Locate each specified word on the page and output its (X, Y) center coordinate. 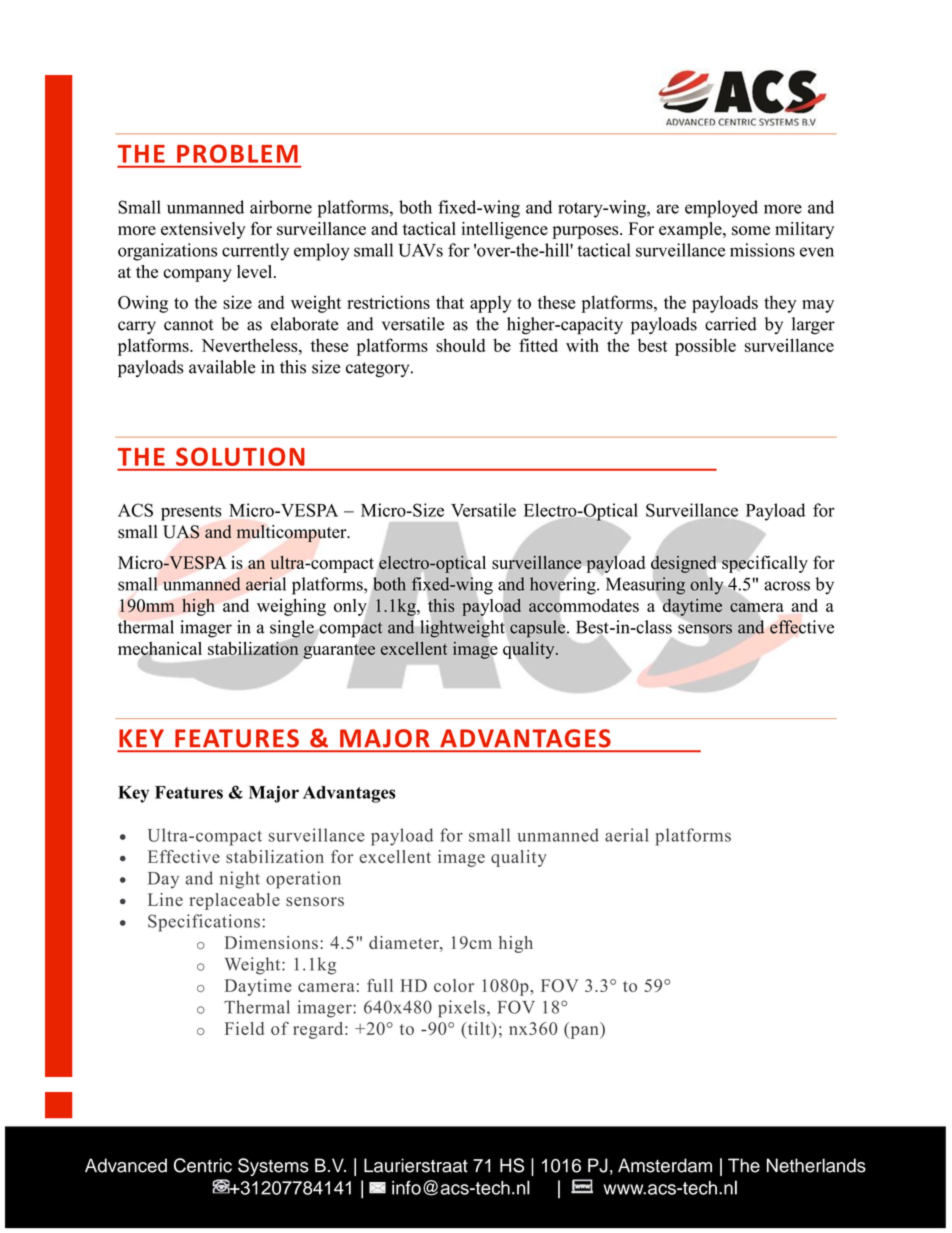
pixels (461, 1009)
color (454, 985)
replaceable (234, 901)
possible (705, 347)
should (460, 345)
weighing (291, 607)
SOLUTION (240, 457)
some (751, 231)
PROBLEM (237, 153)
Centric (203, 1165)
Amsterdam (665, 1165)
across (787, 586)
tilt (479, 1028)
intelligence (504, 230)
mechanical (160, 649)
